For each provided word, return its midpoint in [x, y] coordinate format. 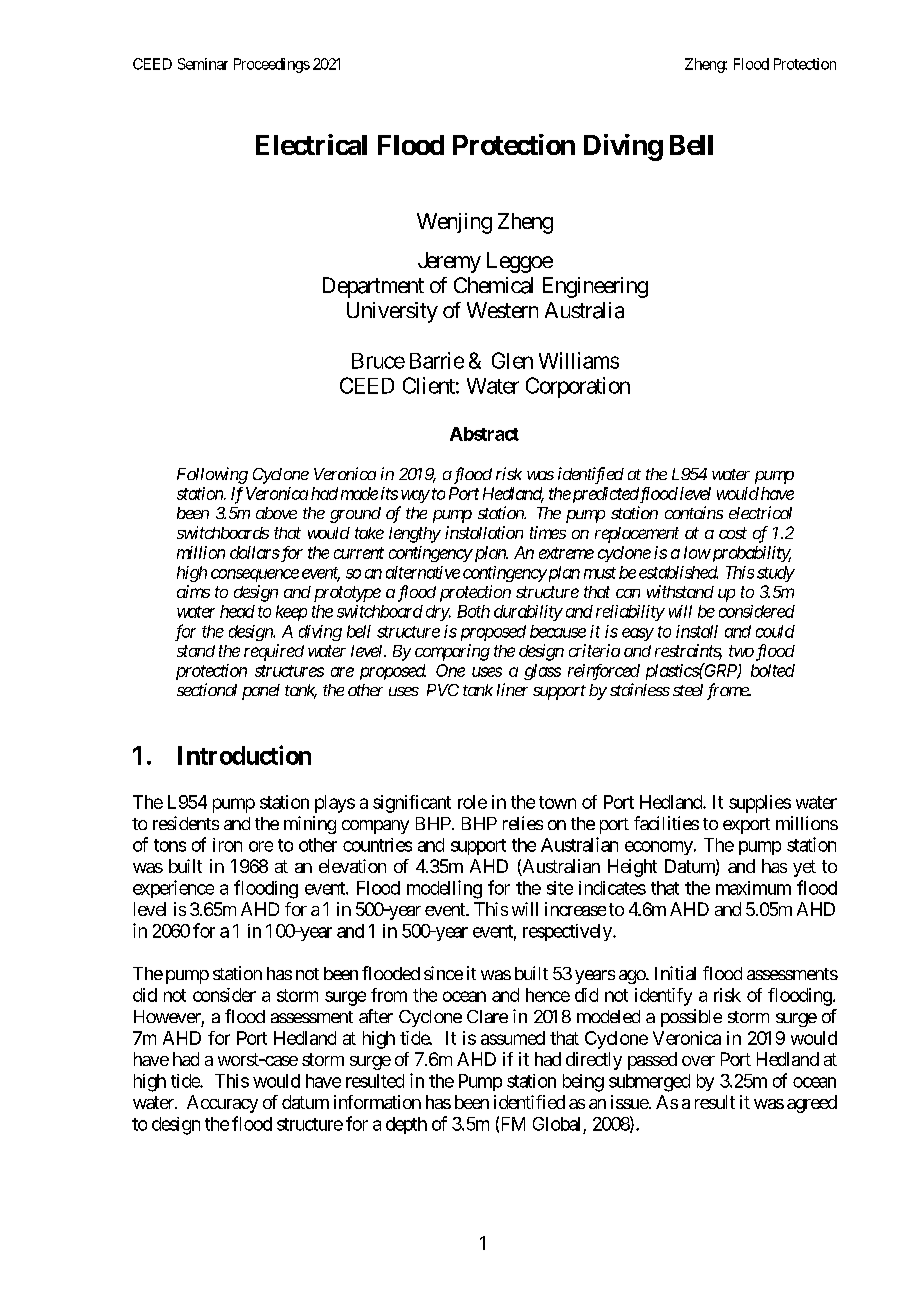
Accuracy [222, 1104]
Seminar [203, 64]
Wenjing [454, 223]
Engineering [595, 287]
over [698, 1061]
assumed [513, 1038]
